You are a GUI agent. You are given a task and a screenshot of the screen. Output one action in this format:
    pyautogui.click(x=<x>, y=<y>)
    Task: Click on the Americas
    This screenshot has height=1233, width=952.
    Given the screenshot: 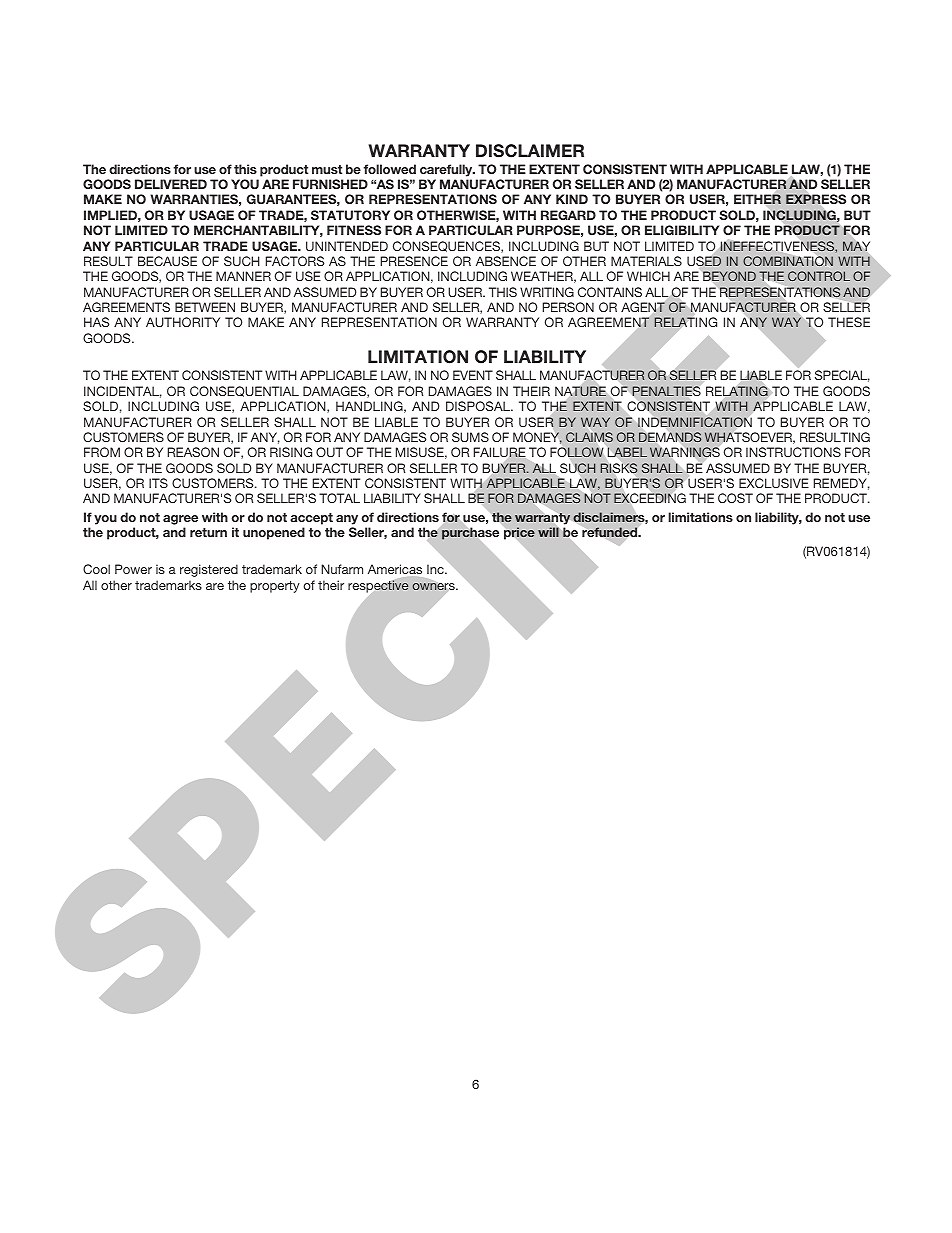 What is the action you would take?
    pyautogui.click(x=395, y=569)
